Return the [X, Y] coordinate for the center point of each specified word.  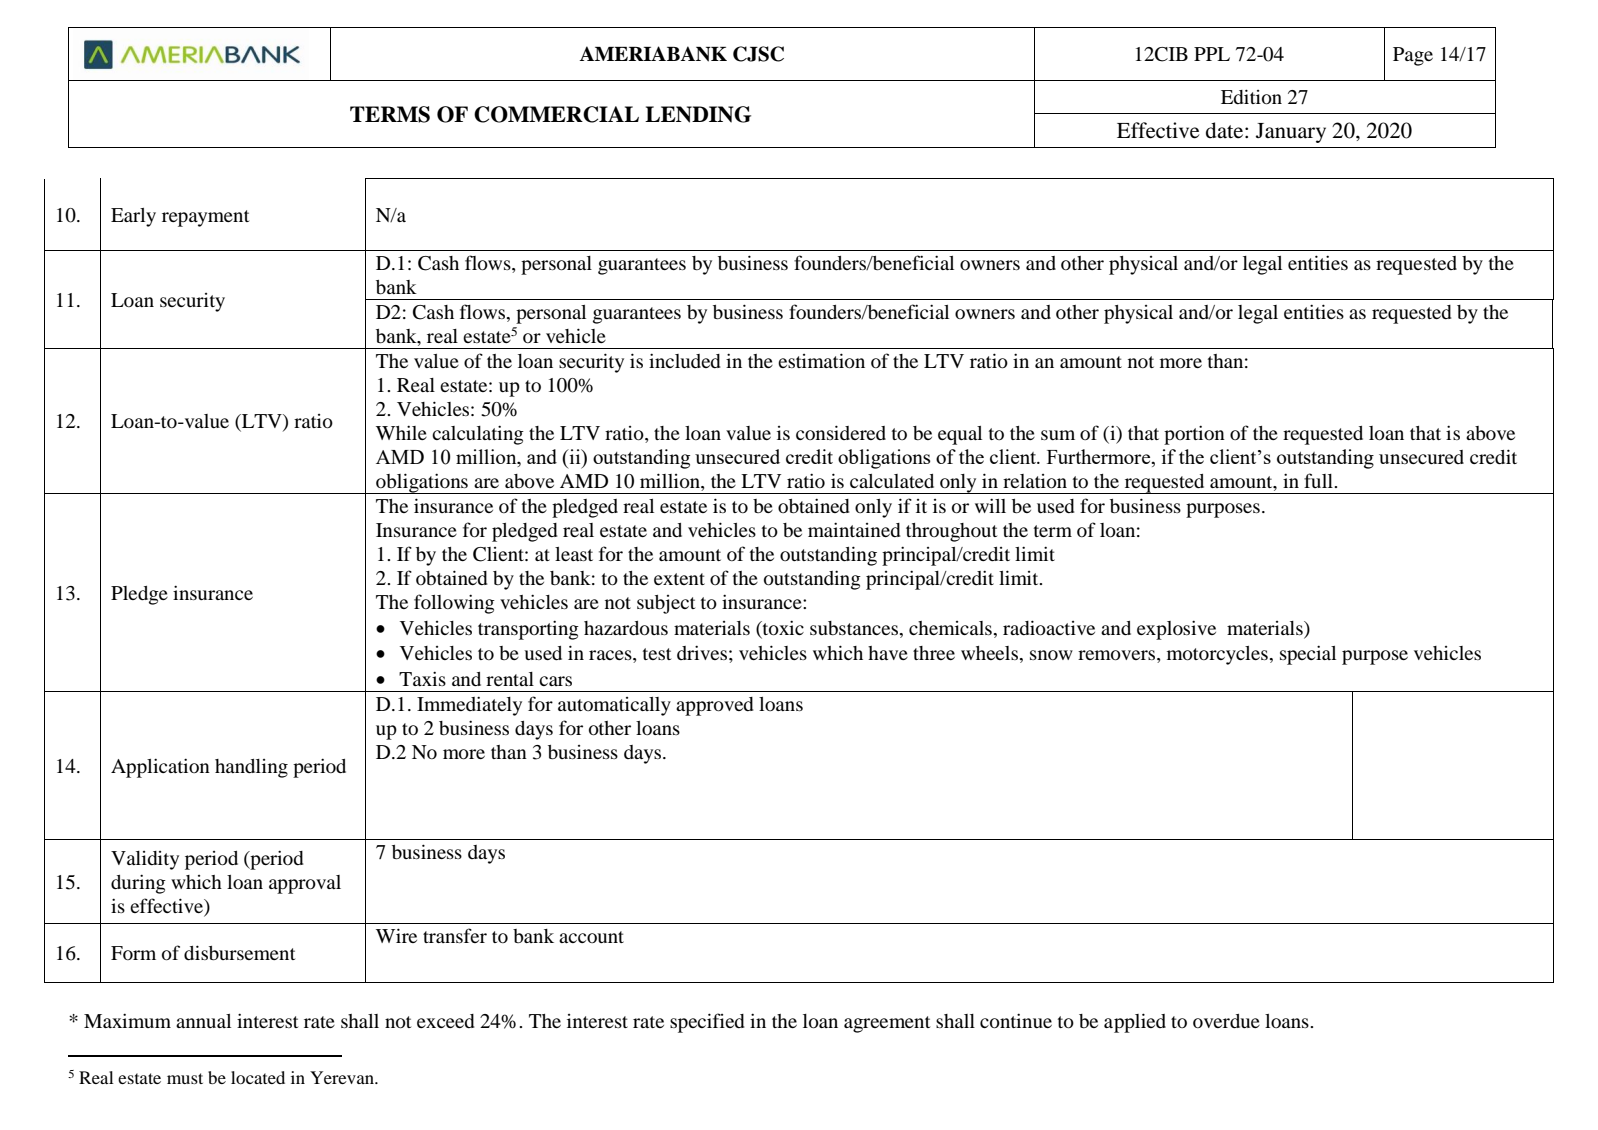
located [258, 1077]
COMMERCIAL [556, 114]
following [454, 604]
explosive [1176, 630]
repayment [205, 218]
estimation [821, 361]
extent [679, 579]
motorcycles [1217, 655]
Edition [1251, 97]
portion [1194, 435]
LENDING [698, 114]
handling [251, 768]
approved [714, 706]
